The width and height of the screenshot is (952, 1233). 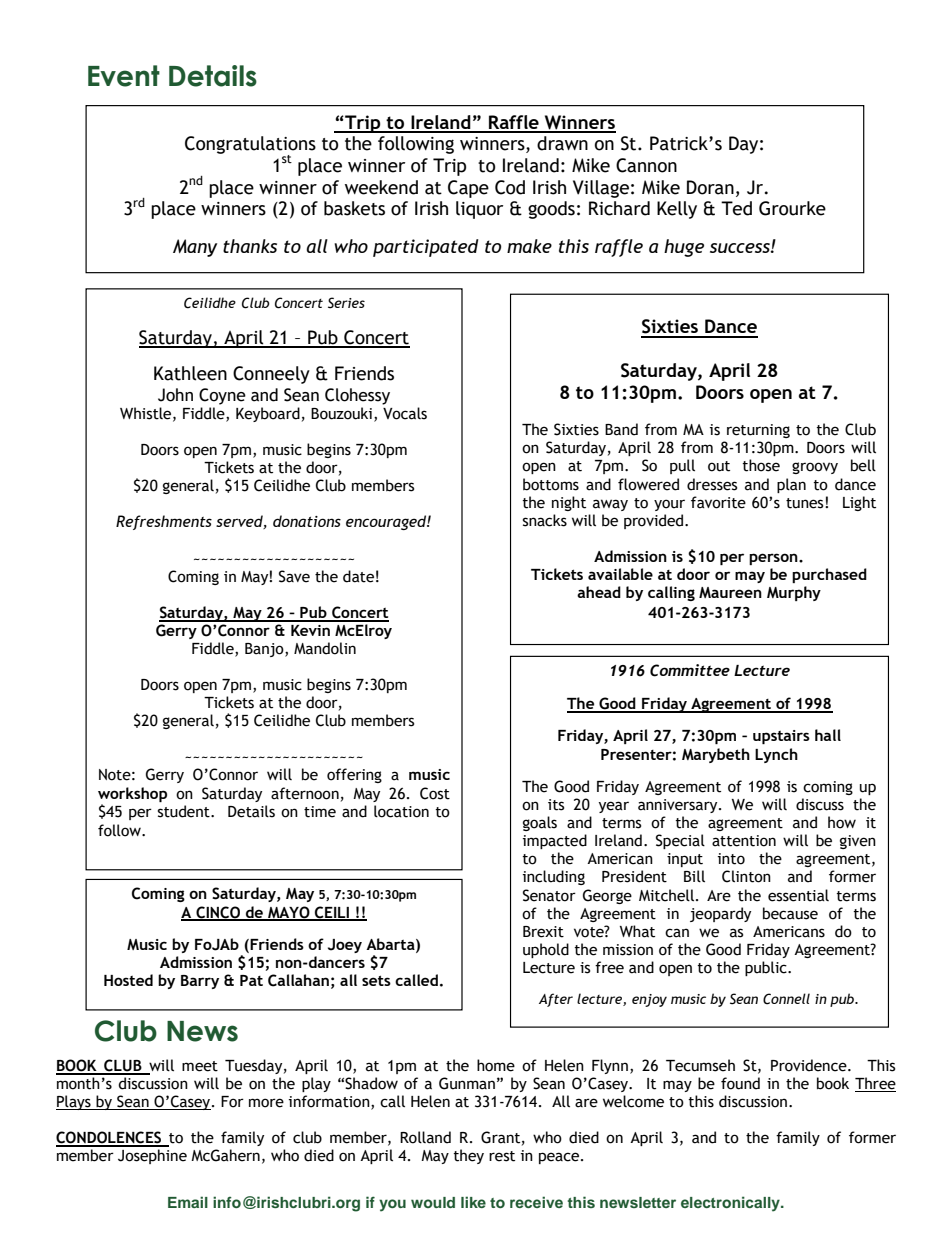 What do you see at coordinates (790, 913) in the screenshot?
I see `because` at bounding box center [790, 913].
